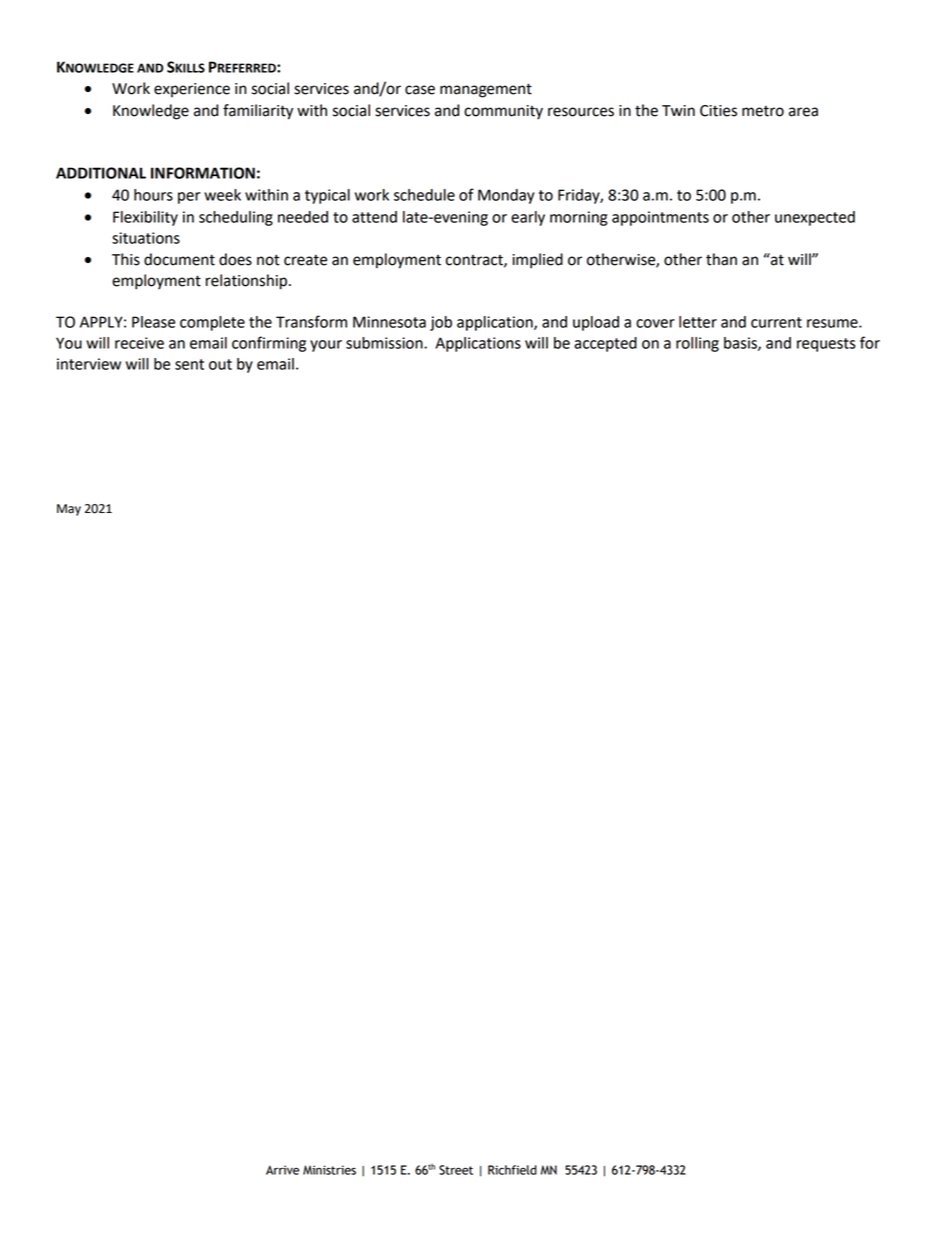  I want to click on submission, so click(385, 343).
